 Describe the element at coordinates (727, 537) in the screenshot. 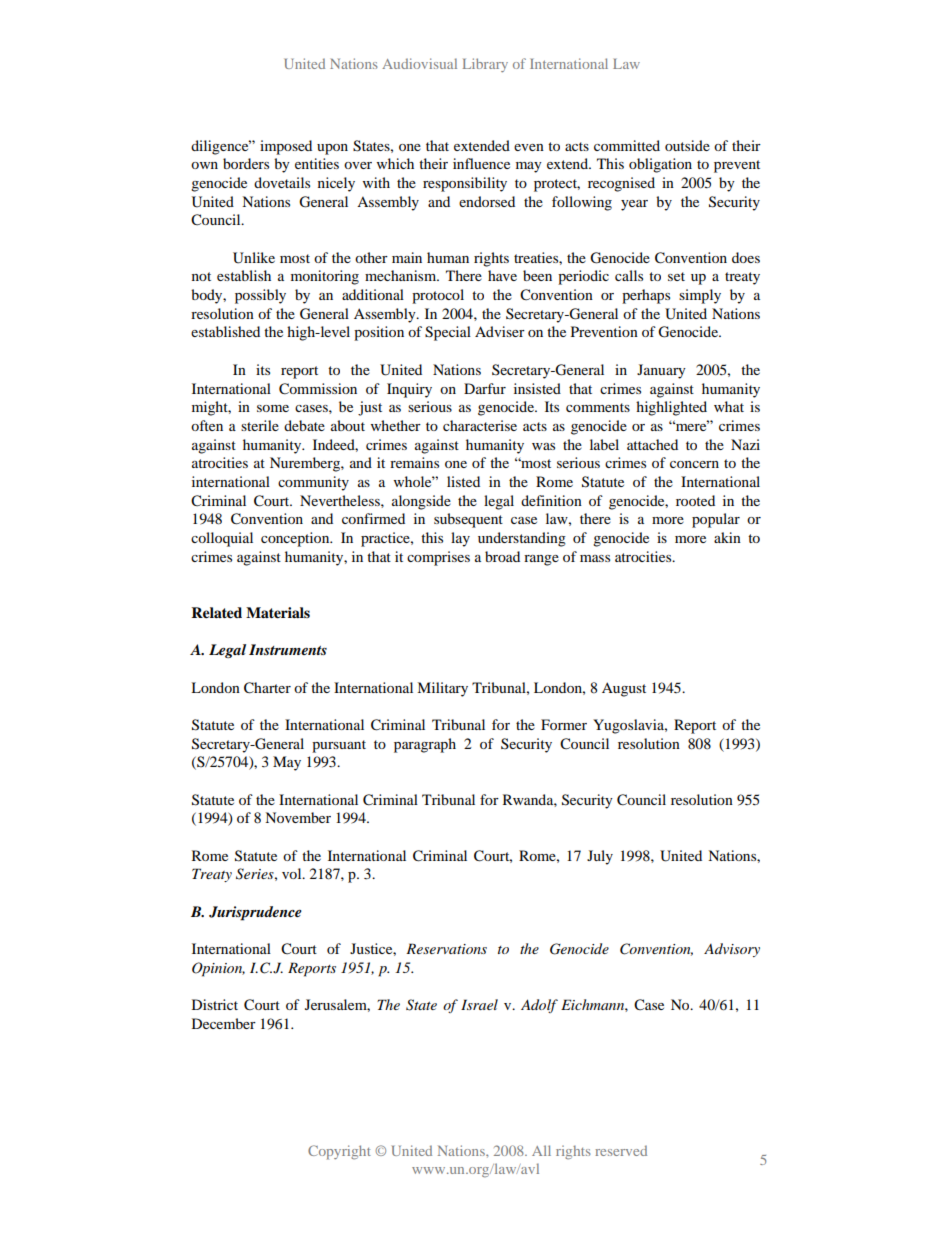

I see `akin` at that location.
